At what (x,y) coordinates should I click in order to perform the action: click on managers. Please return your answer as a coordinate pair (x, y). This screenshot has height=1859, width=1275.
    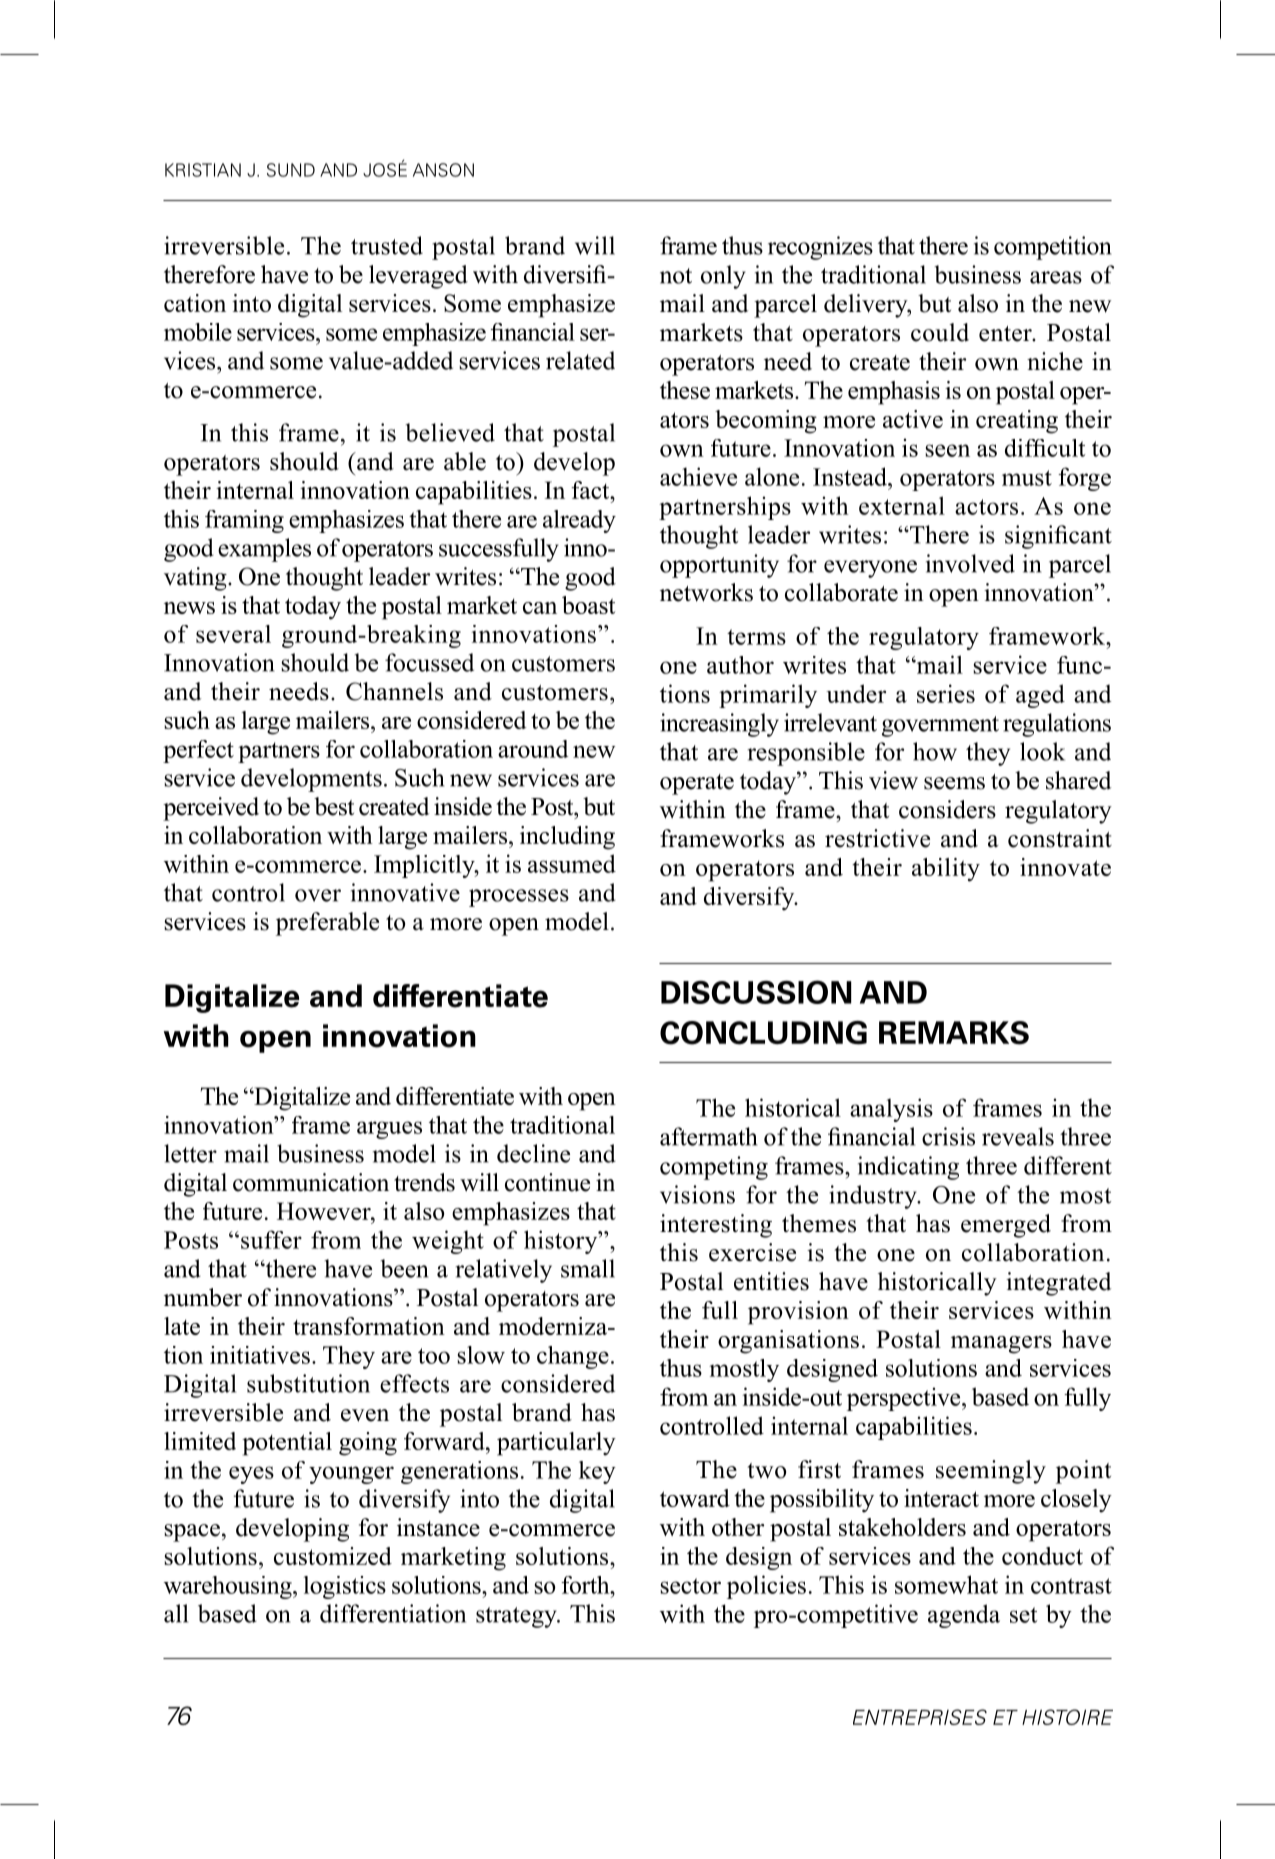
    Looking at the image, I should click on (1001, 1345).
